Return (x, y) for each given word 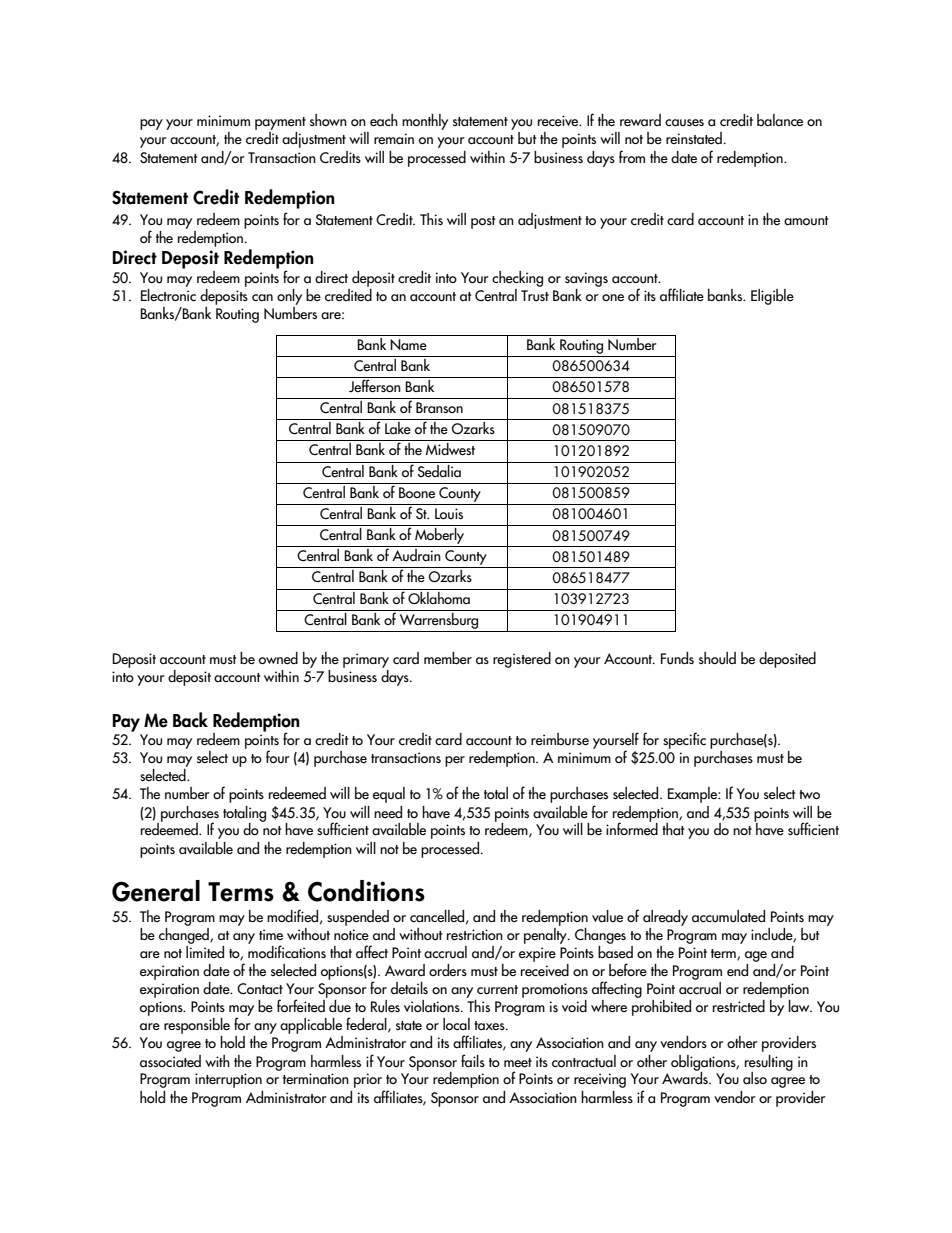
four (278, 756)
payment (280, 125)
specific (684, 740)
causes (684, 122)
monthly (425, 122)
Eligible (772, 297)
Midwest (450, 449)
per (455, 761)
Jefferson (375, 385)
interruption (228, 1080)
